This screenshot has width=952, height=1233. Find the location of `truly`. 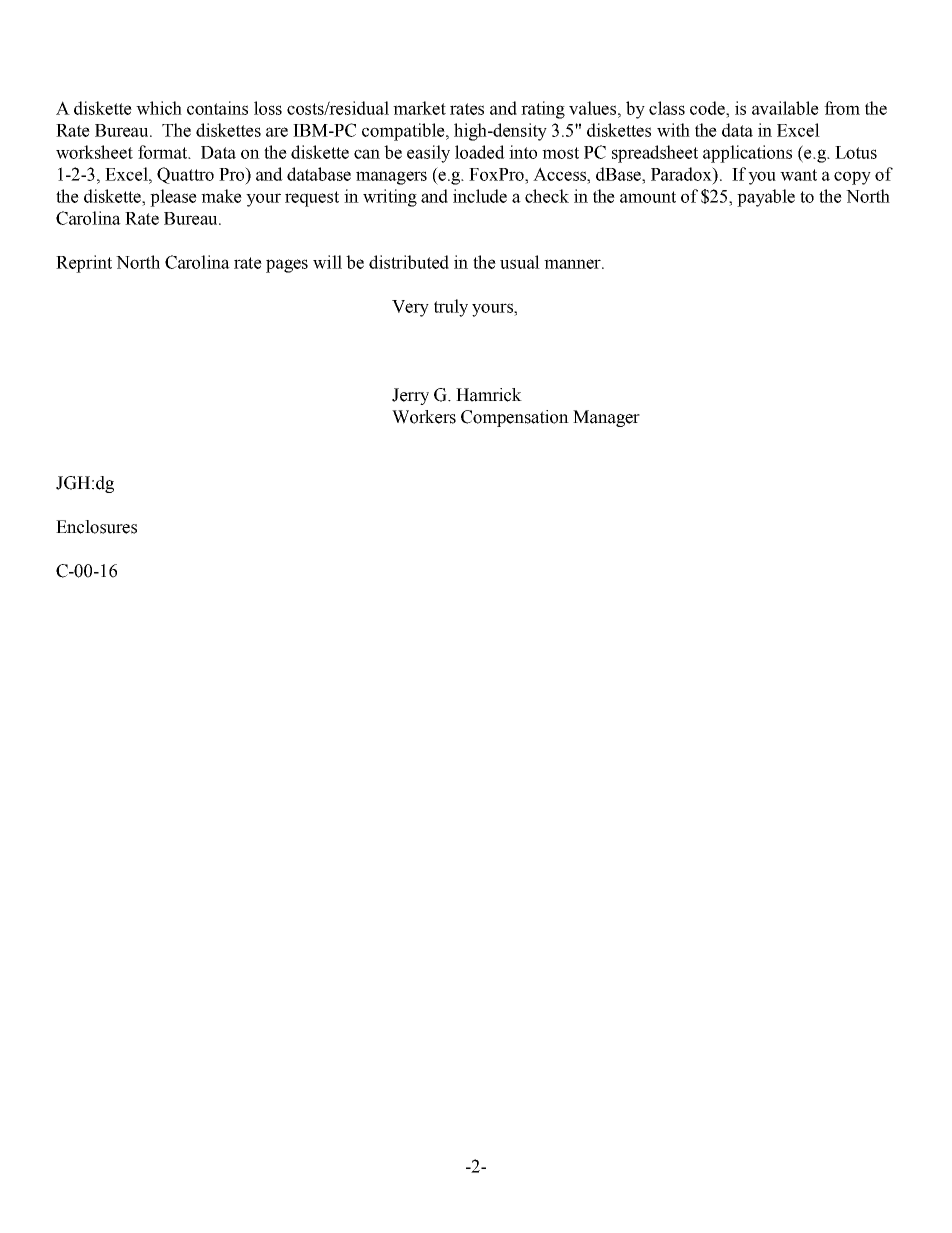

truly is located at coordinates (451, 308).
